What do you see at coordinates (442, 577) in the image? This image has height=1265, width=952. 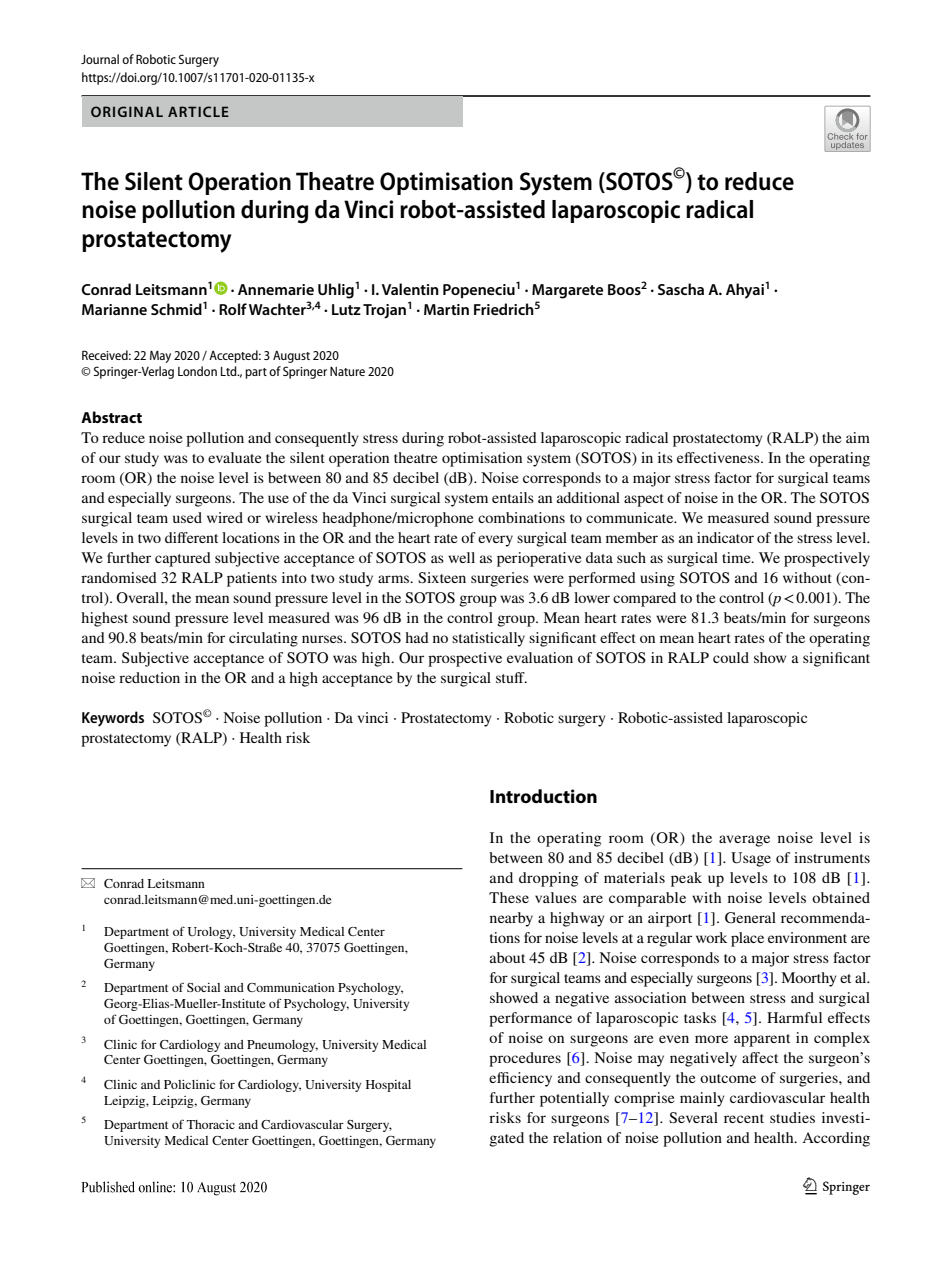 I see `Sixteen` at bounding box center [442, 577].
